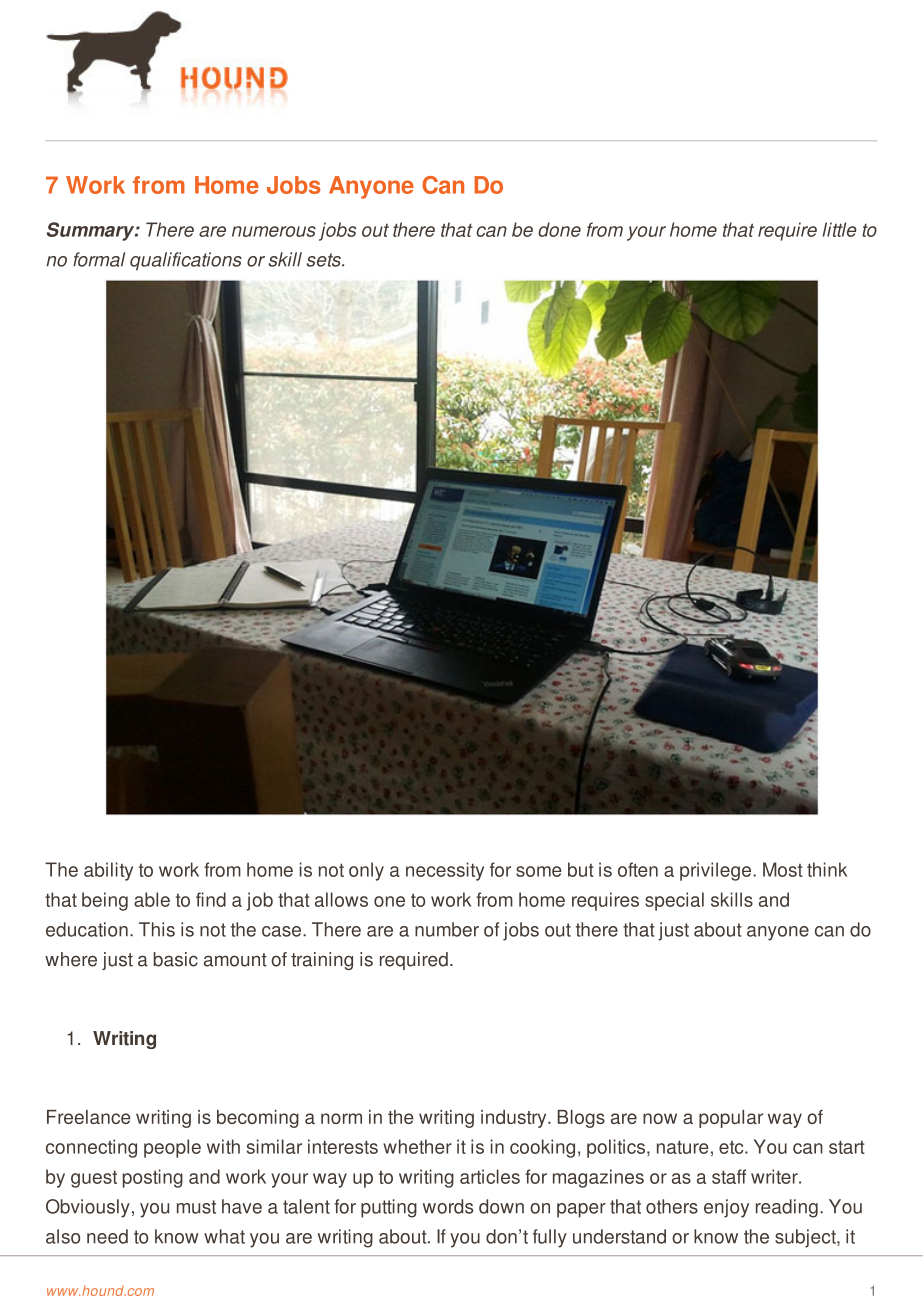 The width and height of the document is (924, 1308). What do you see at coordinates (717, 871) in the document?
I see `privilege` at bounding box center [717, 871].
